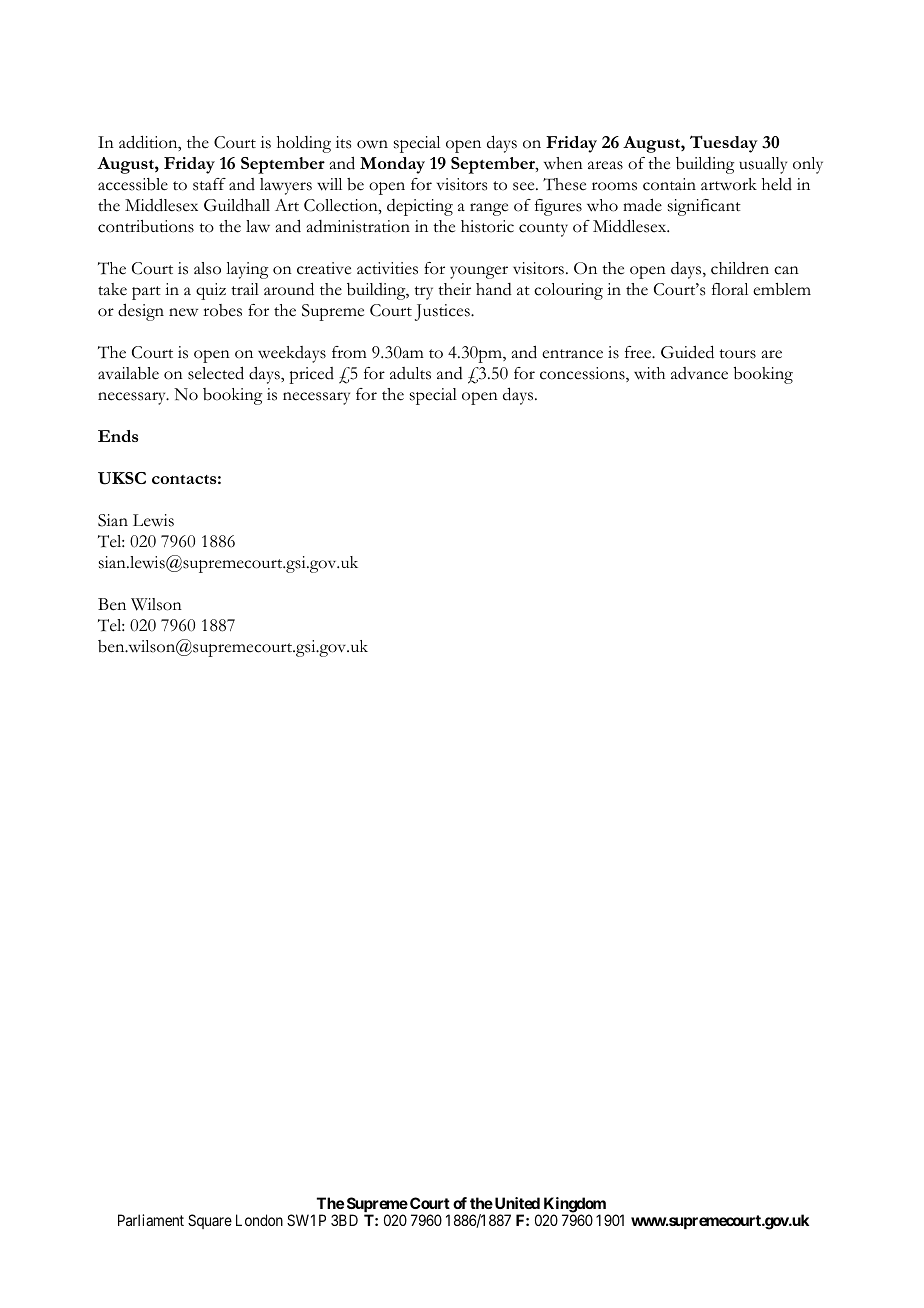 This document has height=1308, width=924. What do you see at coordinates (729, 184) in the document?
I see `artwork` at bounding box center [729, 184].
